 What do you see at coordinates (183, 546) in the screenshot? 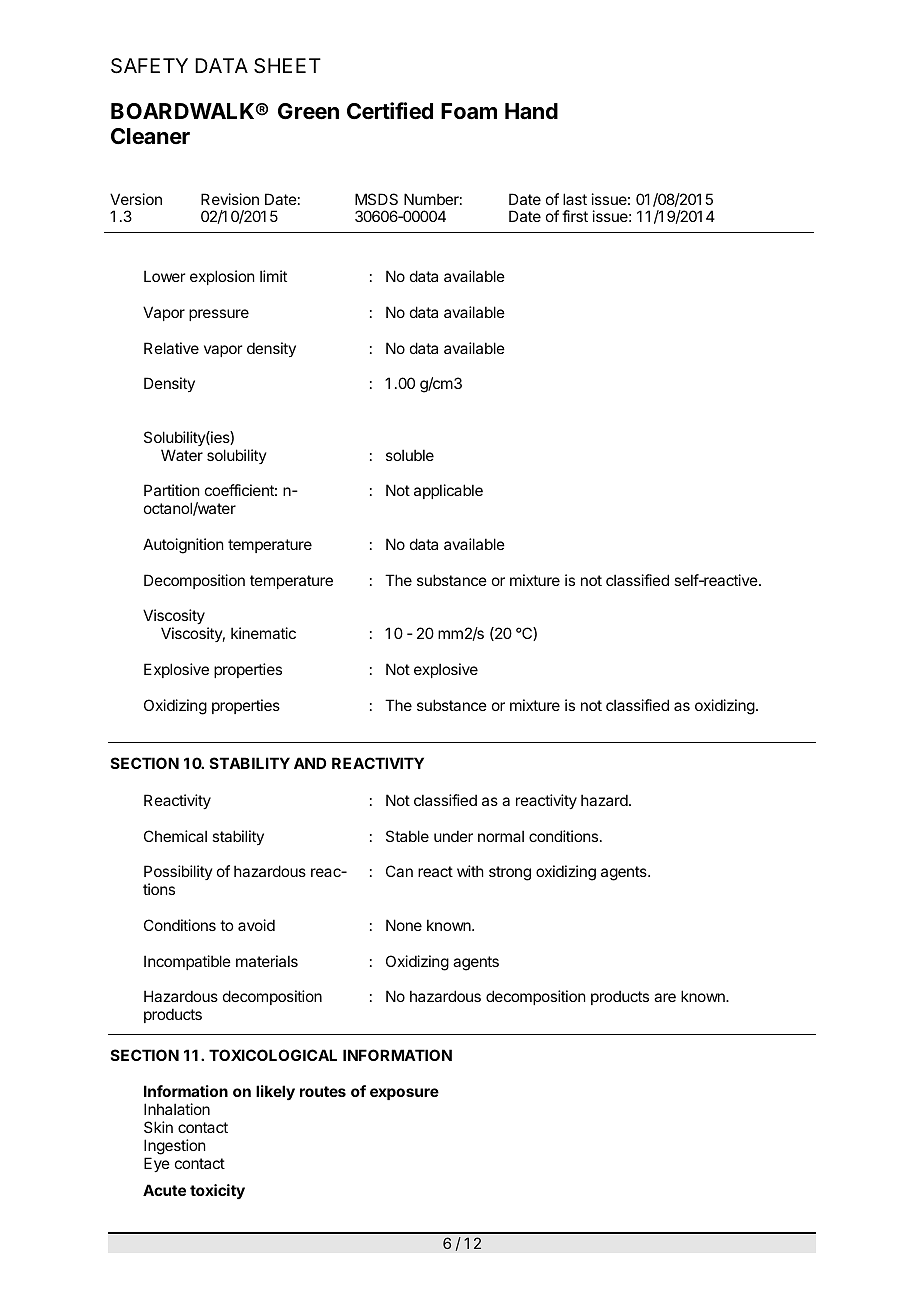
I see `Autoignition` at bounding box center [183, 546].
